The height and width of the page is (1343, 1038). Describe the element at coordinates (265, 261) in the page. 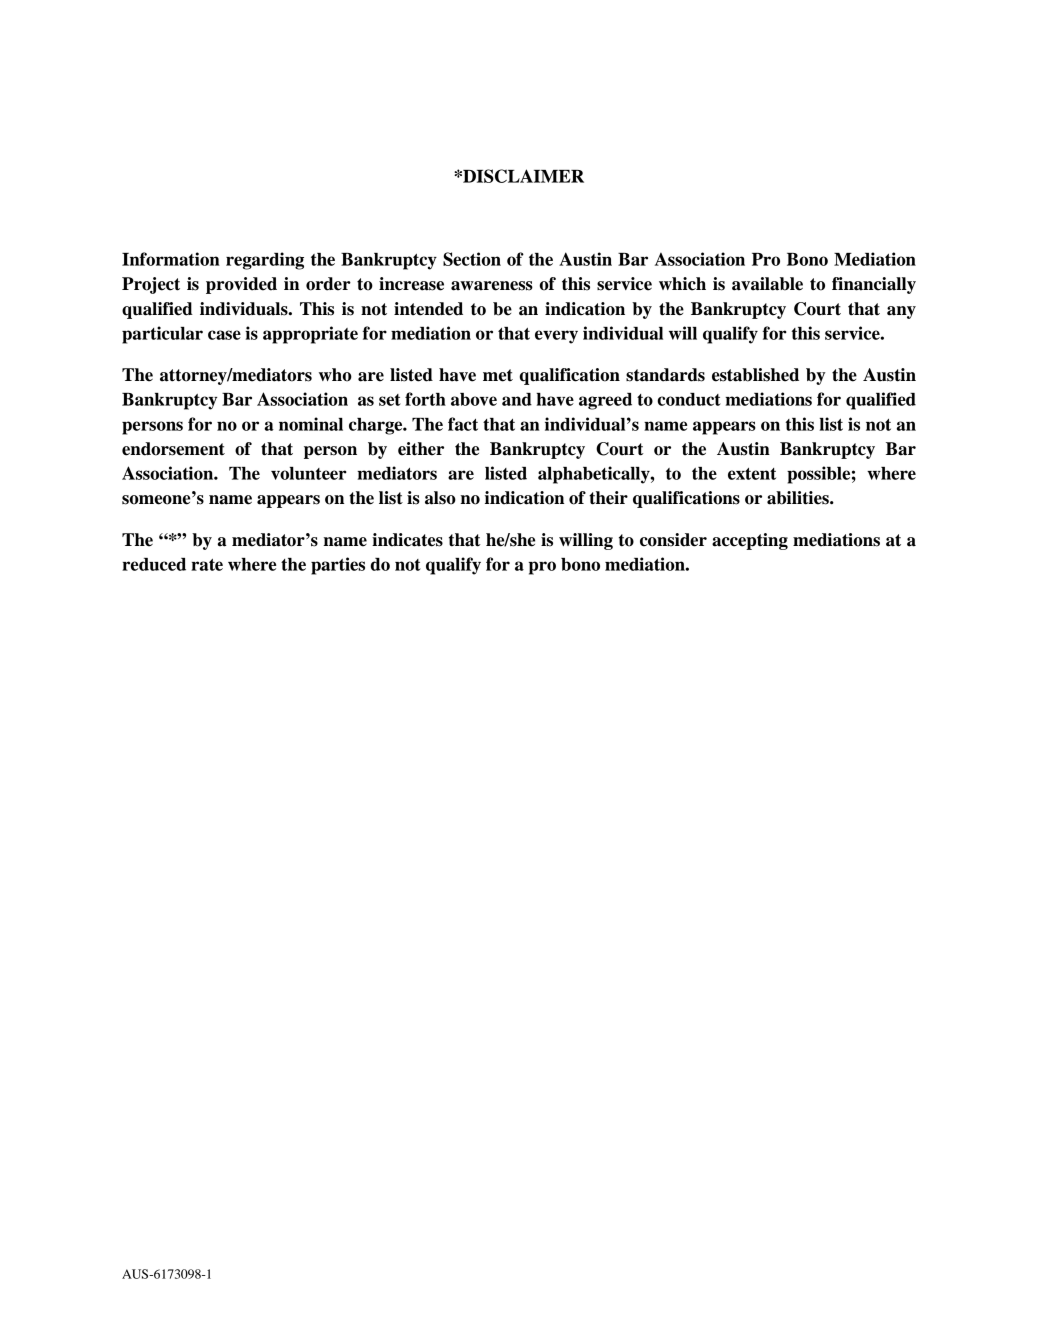

I see `regarding` at that location.
